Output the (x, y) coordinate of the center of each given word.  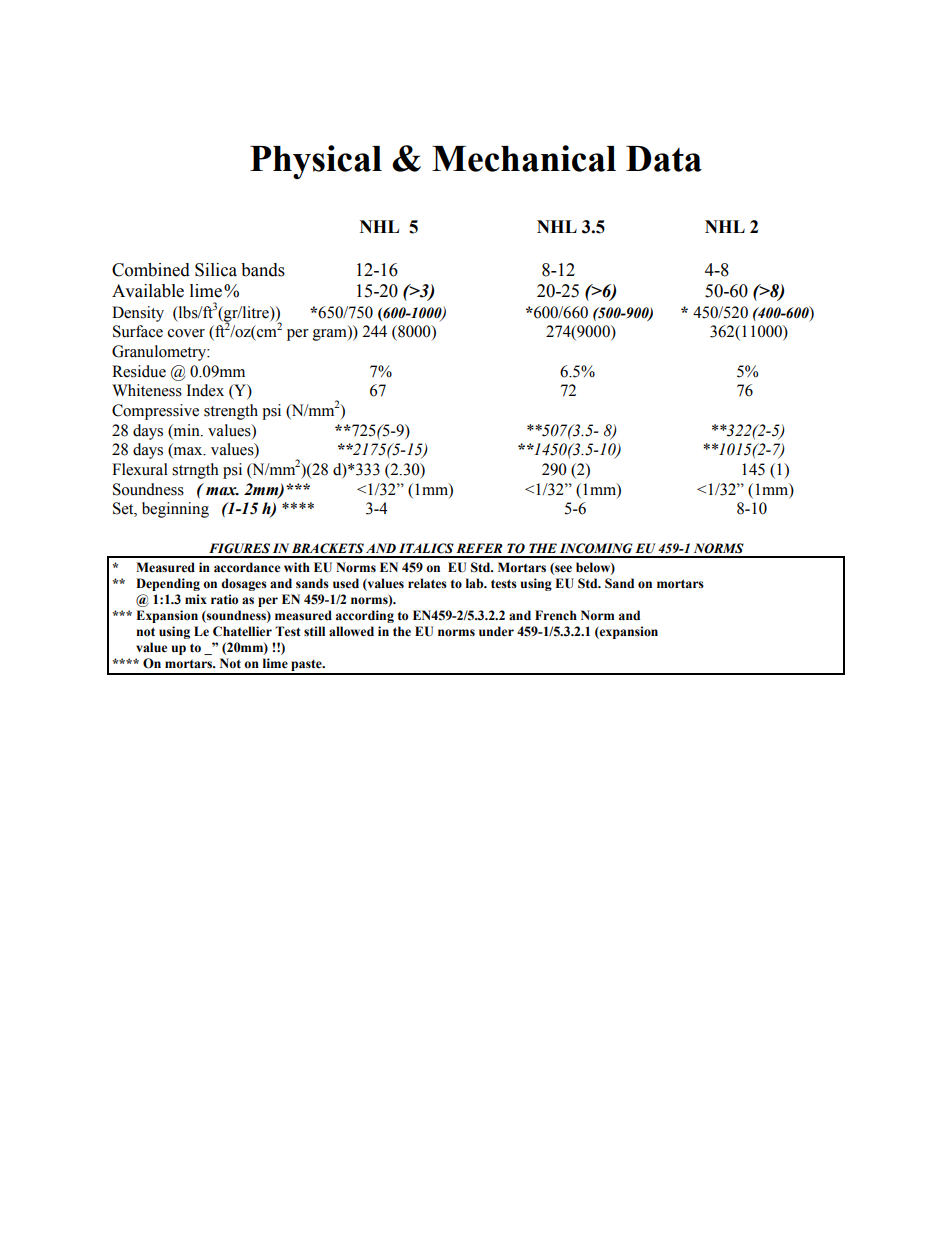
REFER (479, 548)
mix (196, 599)
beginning (175, 510)
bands (263, 270)
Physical (316, 162)
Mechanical (524, 158)
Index (205, 390)
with (297, 567)
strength (231, 412)
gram (331, 335)
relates (427, 583)
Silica (216, 270)
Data (664, 159)
